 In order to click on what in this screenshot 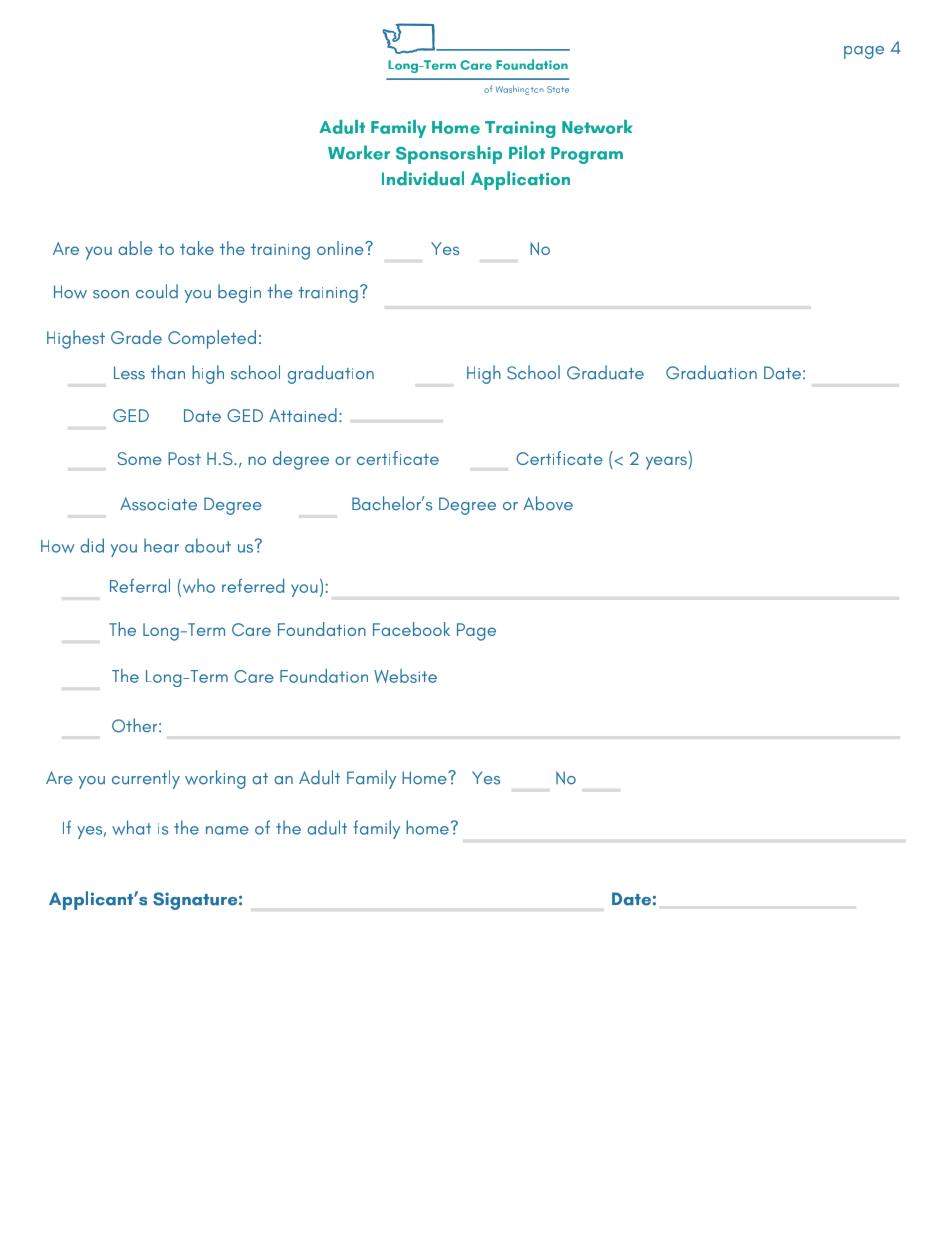, I will do `click(131, 827)`.
